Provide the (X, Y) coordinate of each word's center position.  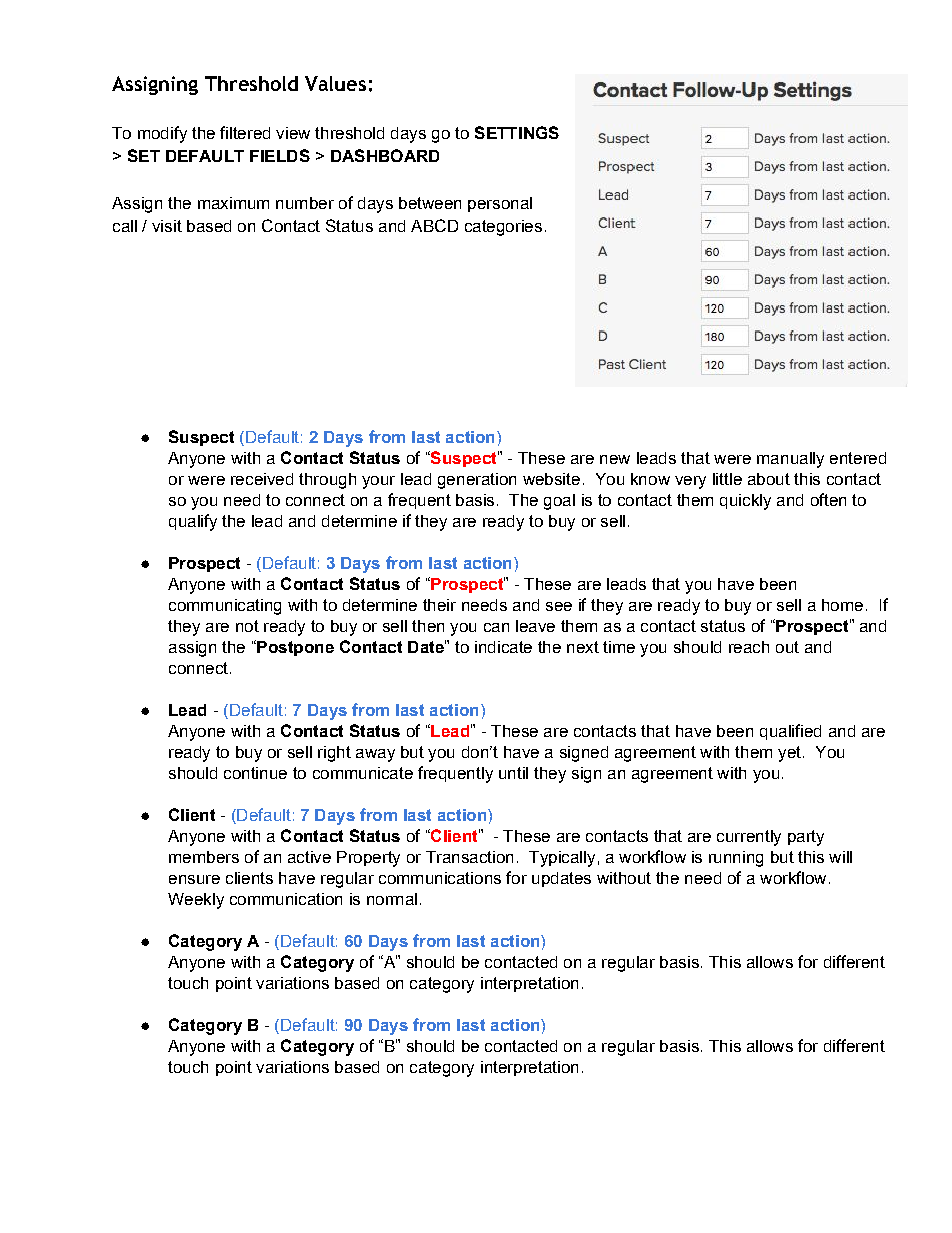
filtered (245, 132)
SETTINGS (517, 132)
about (769, 479)
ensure (194, 879)
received (262, 479)
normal (392, 899)
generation (477, 481)
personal (500, 204)
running (736, 859)
